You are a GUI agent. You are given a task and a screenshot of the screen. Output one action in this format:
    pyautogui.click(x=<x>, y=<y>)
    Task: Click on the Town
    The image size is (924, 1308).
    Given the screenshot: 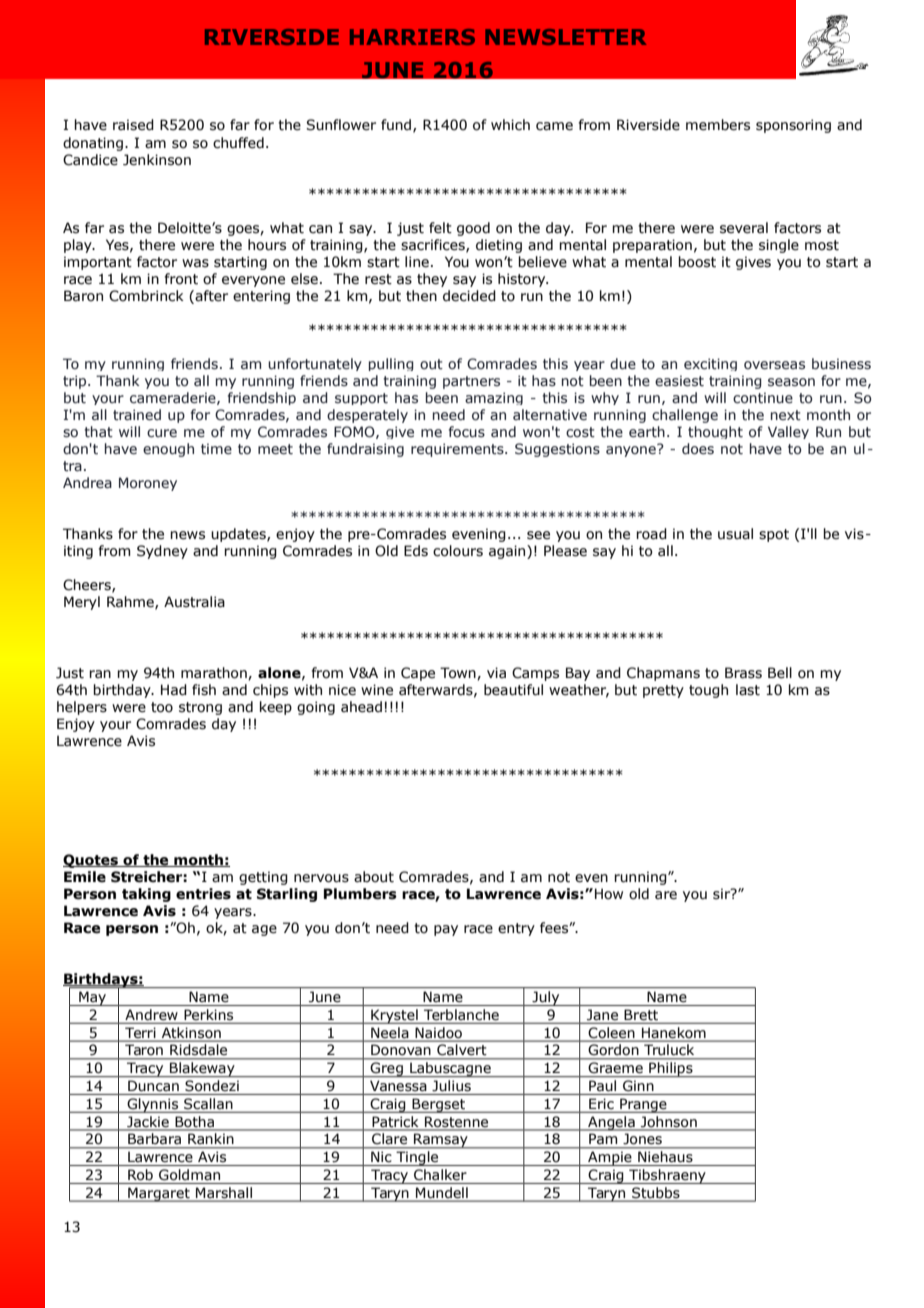 What is the action you would take?
    pyautogui.click(x=459, y=673)
